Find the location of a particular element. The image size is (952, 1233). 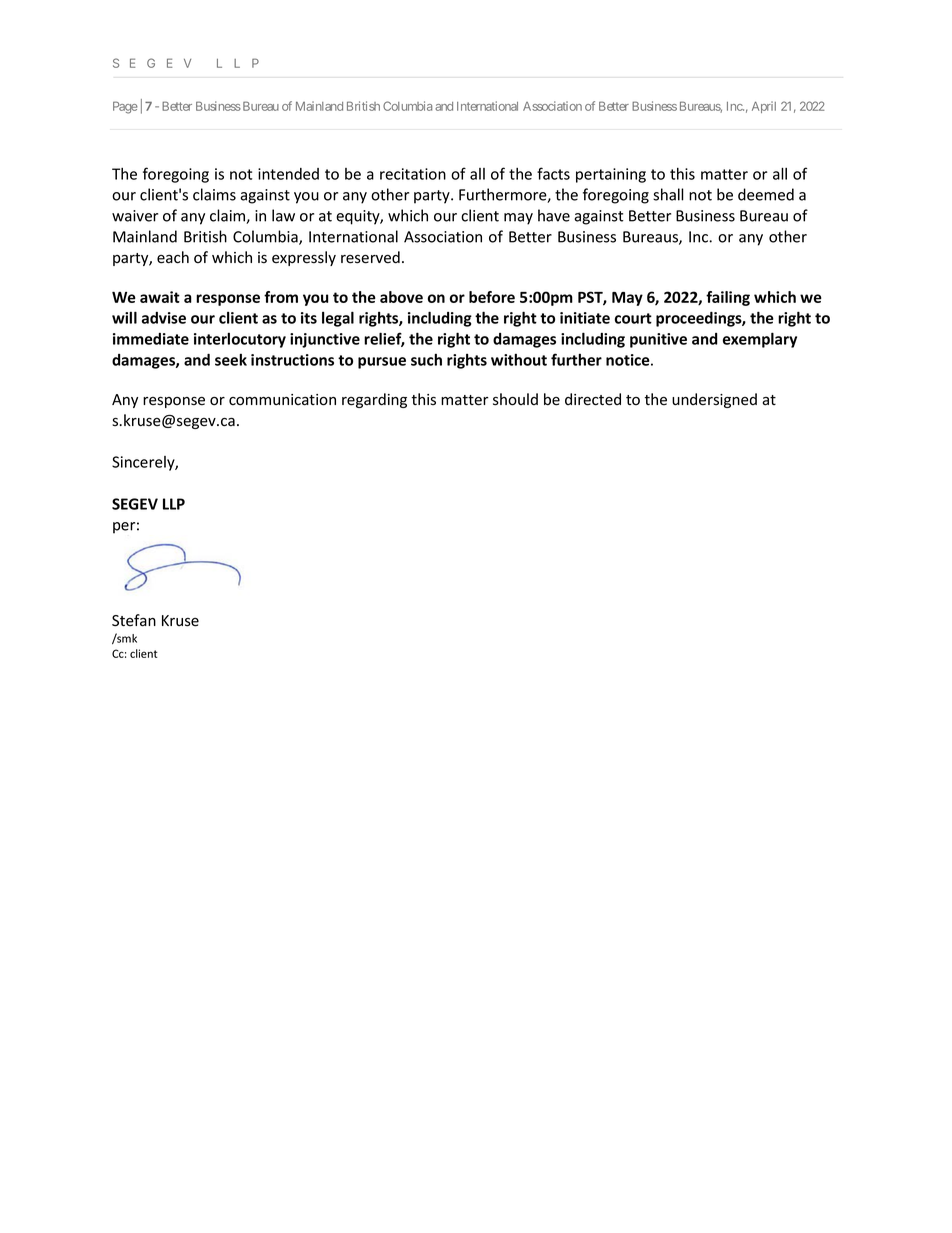

undersigned is located at coordinates (714, 400).
